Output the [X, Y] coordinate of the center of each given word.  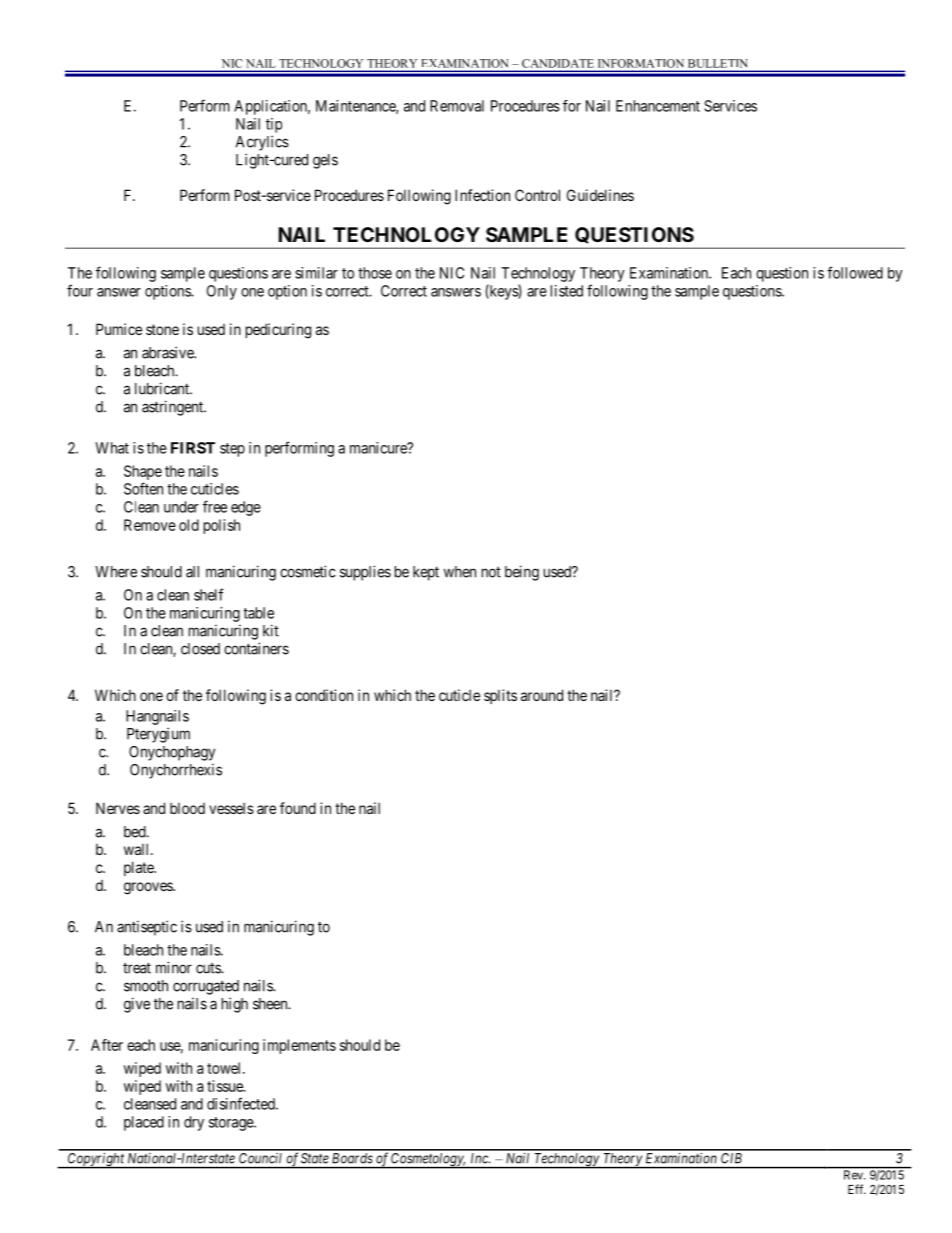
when [460, 572]
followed [855, 272]
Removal [457, 106]
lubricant [163, 388]
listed [567, 291]
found [298, 808]
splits [500, 696]
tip [274, 125]
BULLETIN [717, 63]
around [542, 695]
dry [194, 1123]
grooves [149, 888]
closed [200, 649]
